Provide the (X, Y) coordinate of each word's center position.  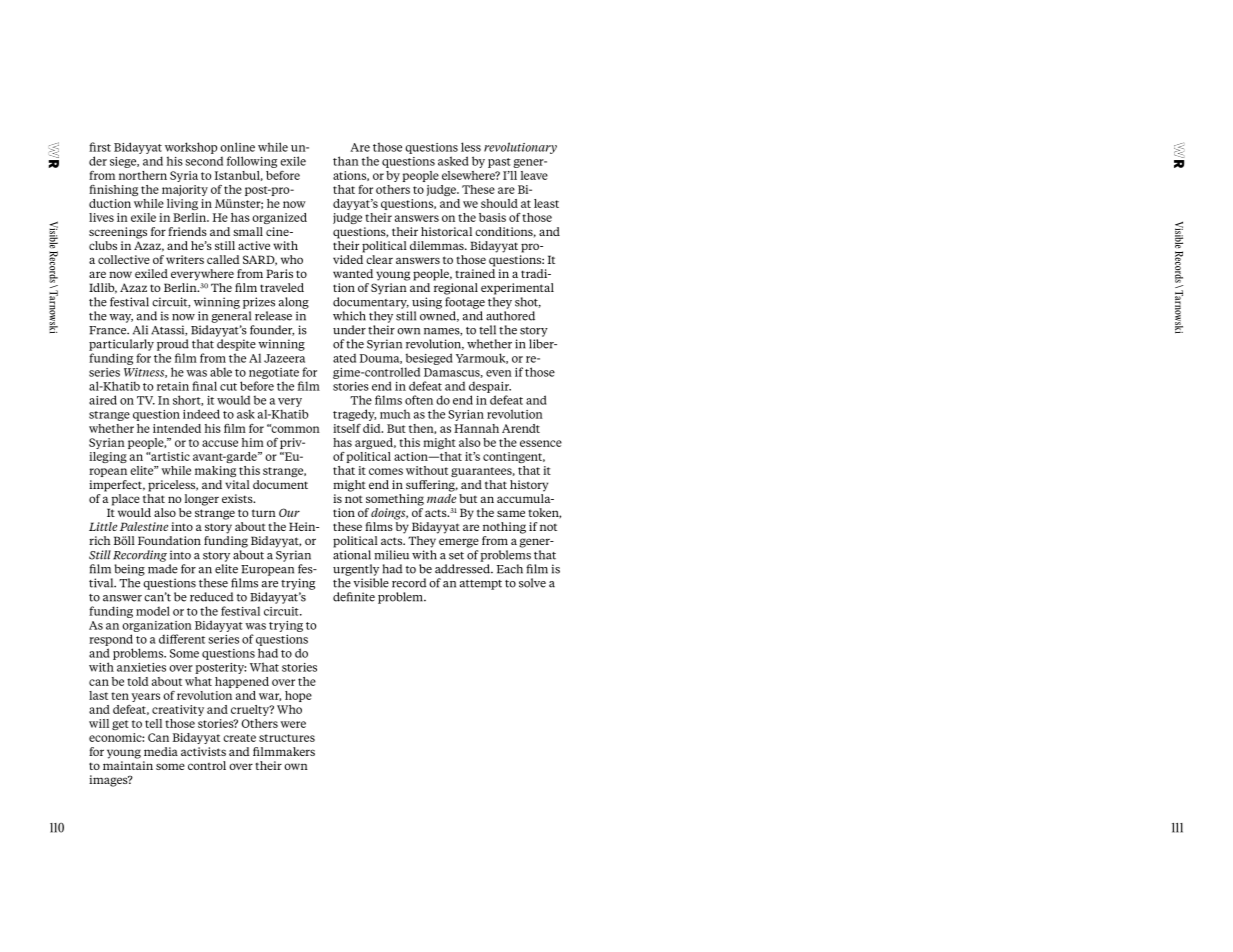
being (129, 570)
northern (143, 175)
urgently (356, 570)
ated (344, 358)
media (161, 751)
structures (287, 738)
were (293, 724)
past (499, 163)
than (346, 161)
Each (510, 569)
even (499, 373)
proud (173, 345)
